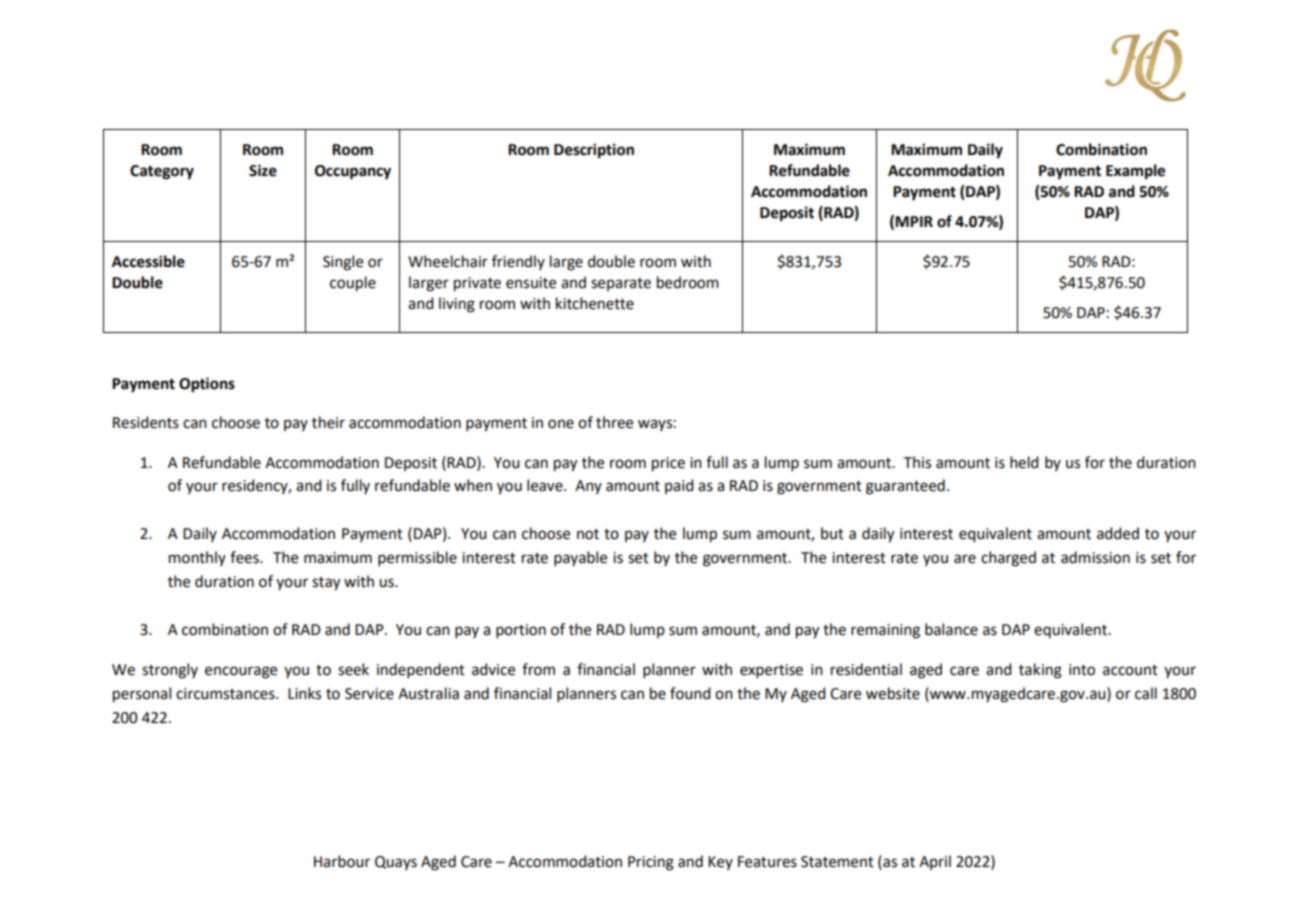 This screenshot has height=924, width=1308. What do you see at coordinates (1135, 172) in the screenshot?
I see `Example` at bounding box center [1135, 172].
